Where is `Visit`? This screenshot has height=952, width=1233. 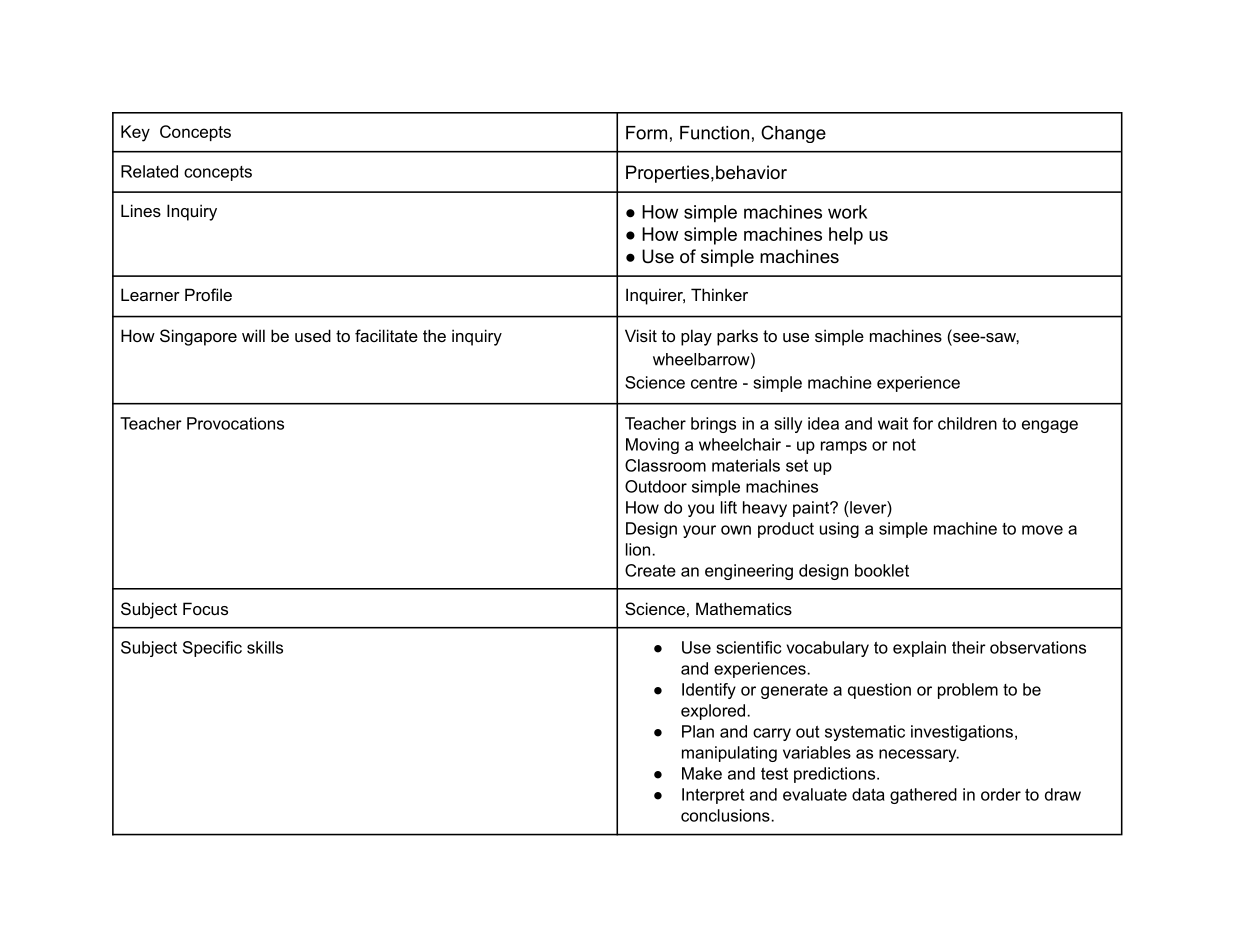 Visit is located at coordinates (641, 335).
